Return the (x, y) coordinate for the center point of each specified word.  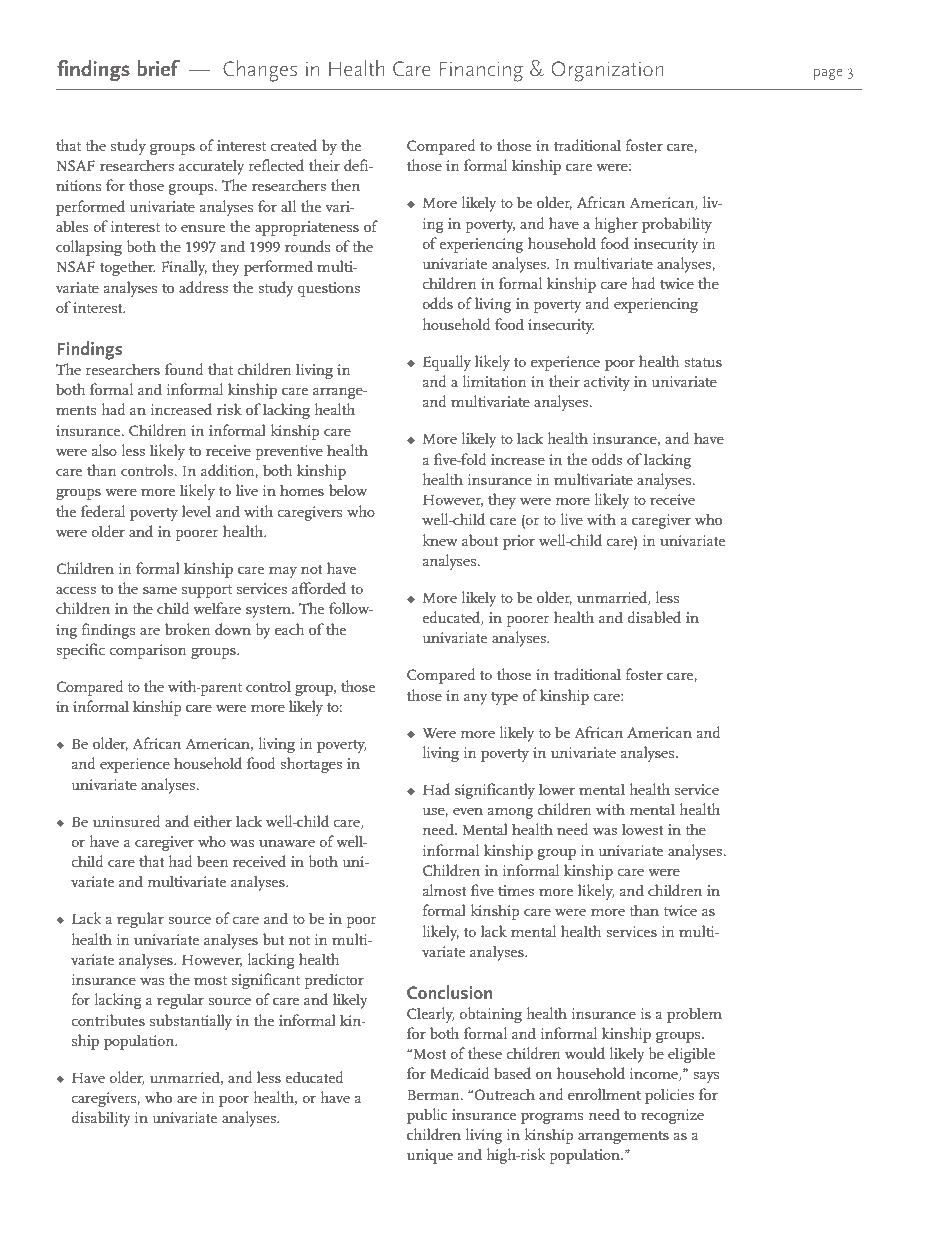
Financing (481, 71)
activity (607, 383)
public (427, 1116)
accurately (211, 167)
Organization (607, 71)
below (348, 490)
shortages (311, 765)
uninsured (127, 821)
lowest (643, 829)
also (104, 450)
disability (100, 1119)
